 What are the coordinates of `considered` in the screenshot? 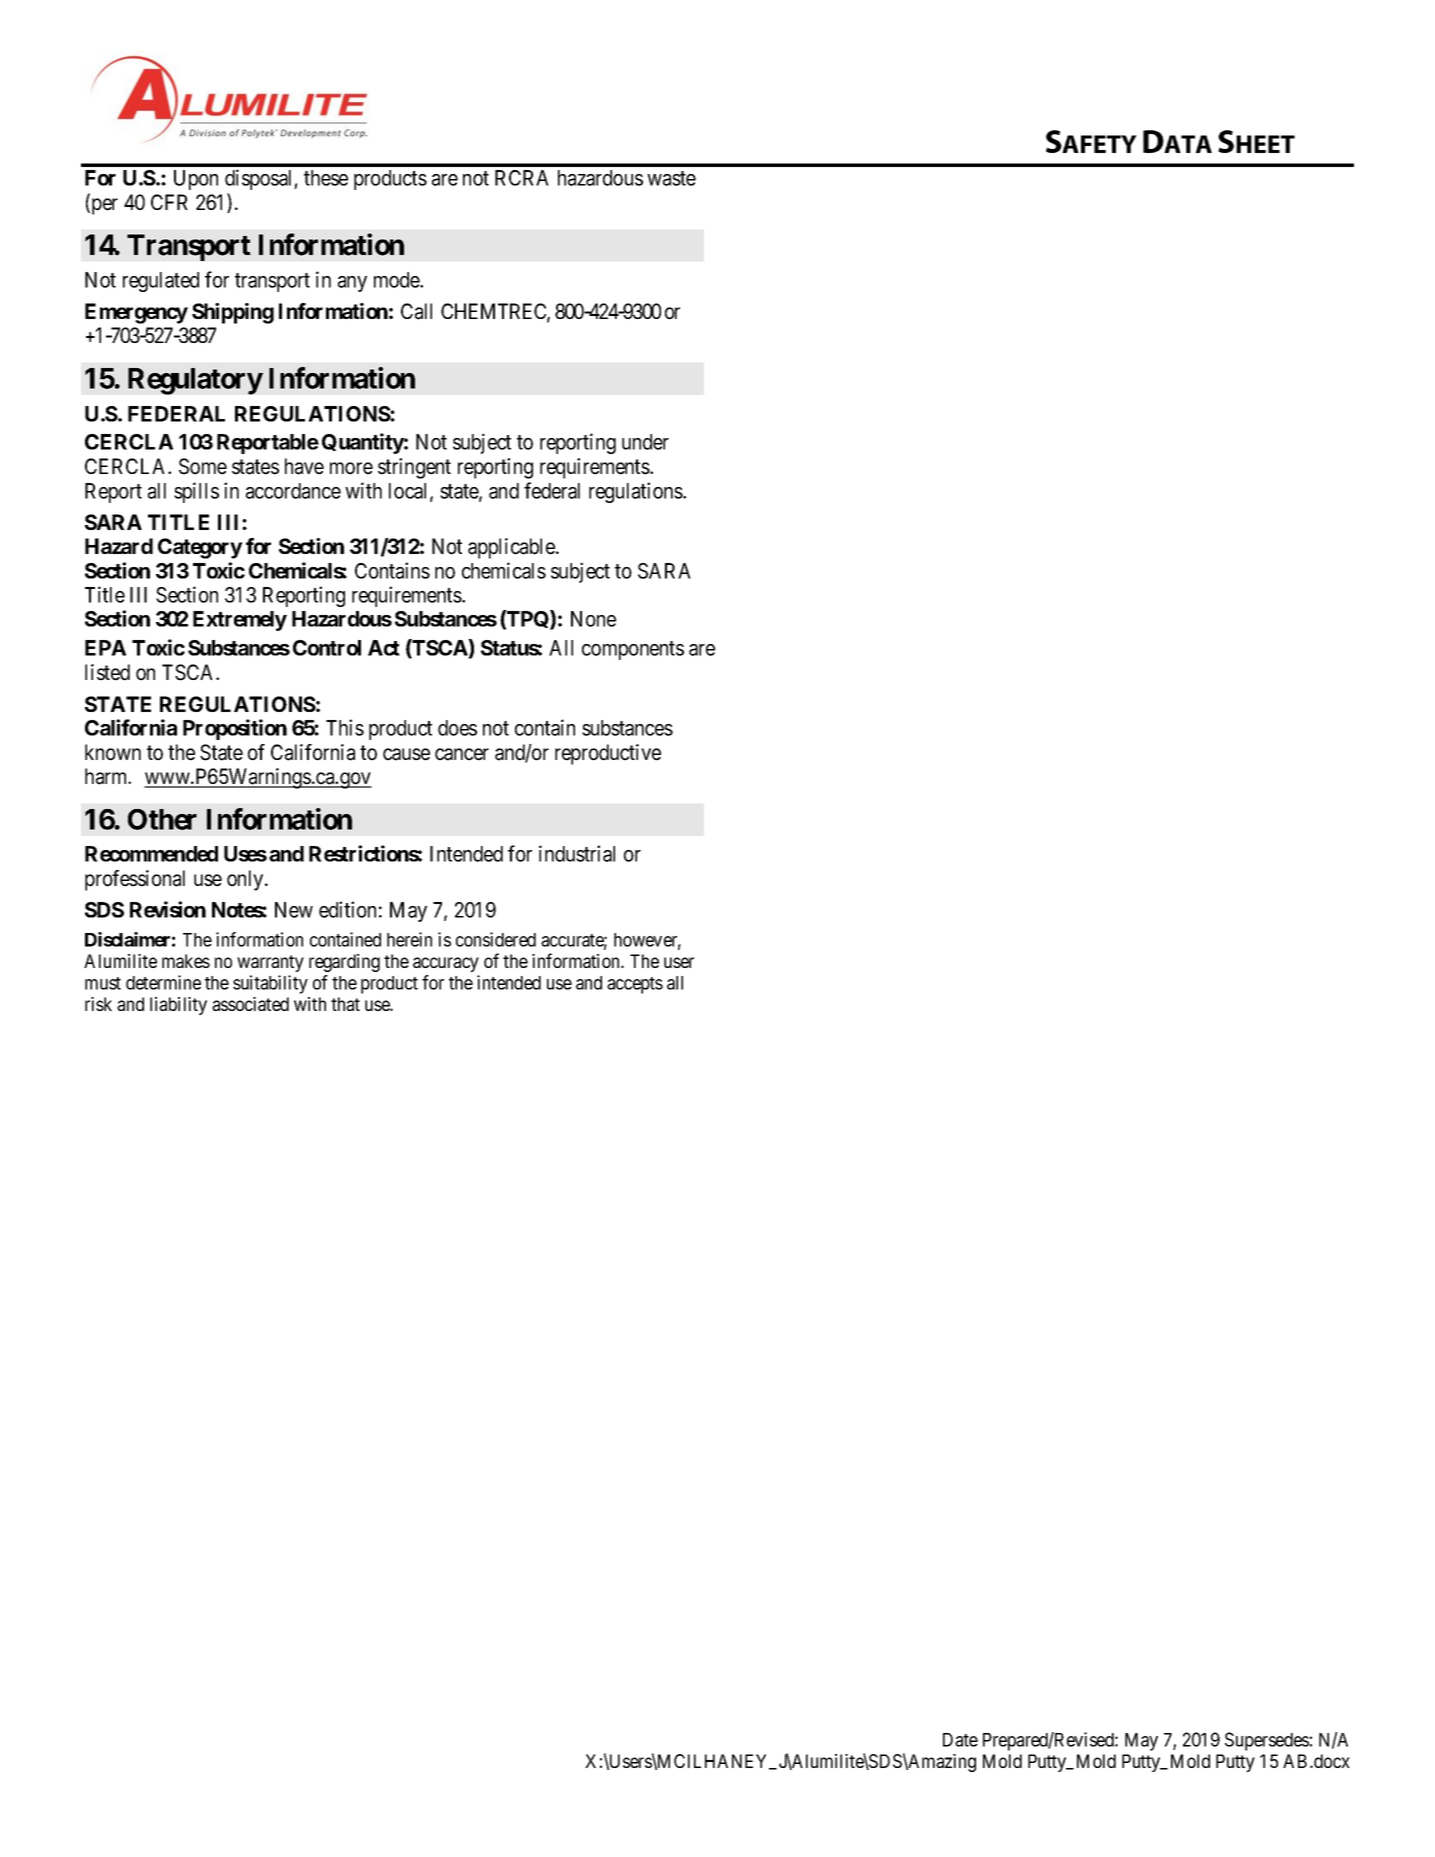 It's located at (496, 939).
